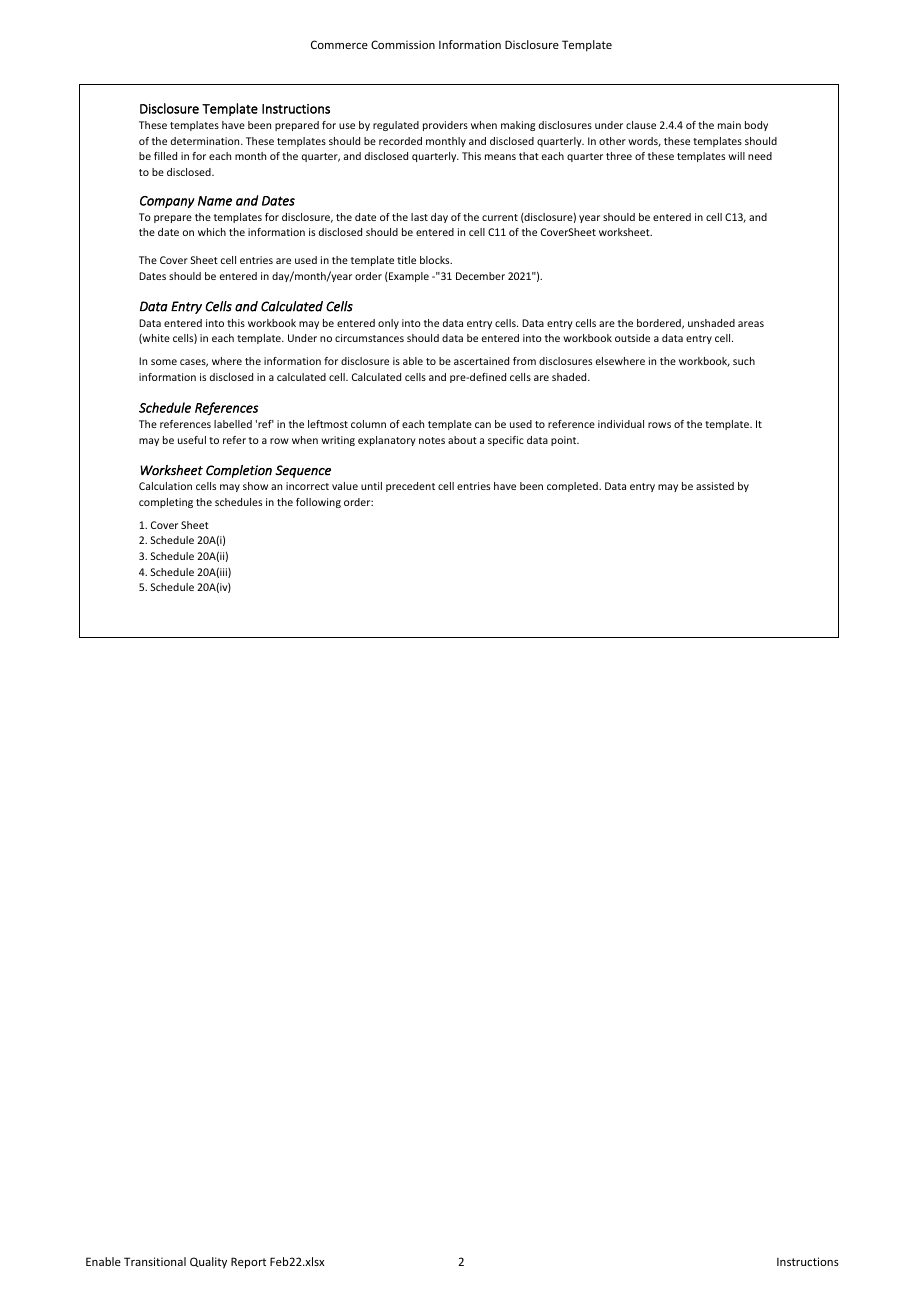  Describe the element at coordinates (715, 486) in the page. I see `assisted` at that location.
